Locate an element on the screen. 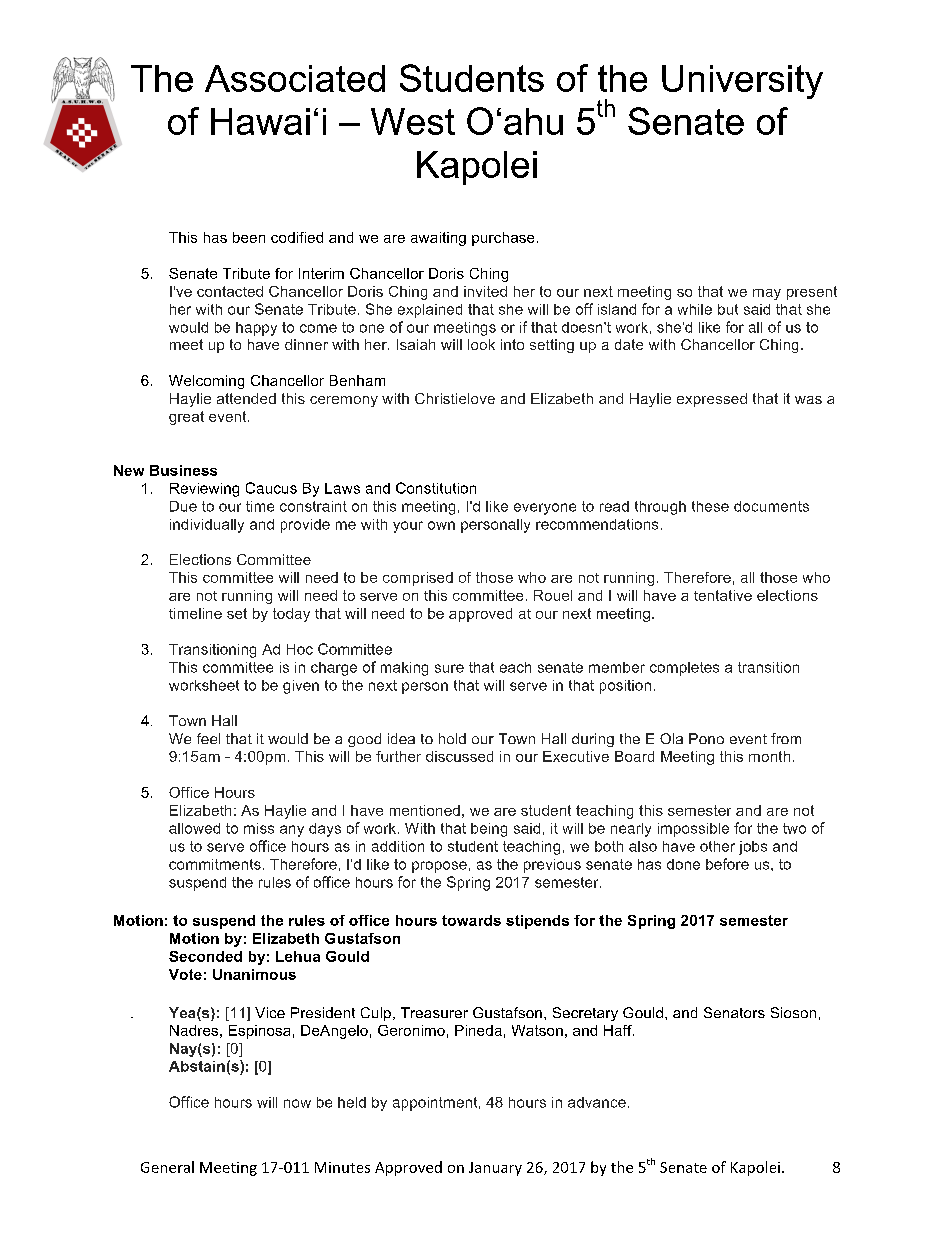  Associated is located at coordinates (295, 78).
